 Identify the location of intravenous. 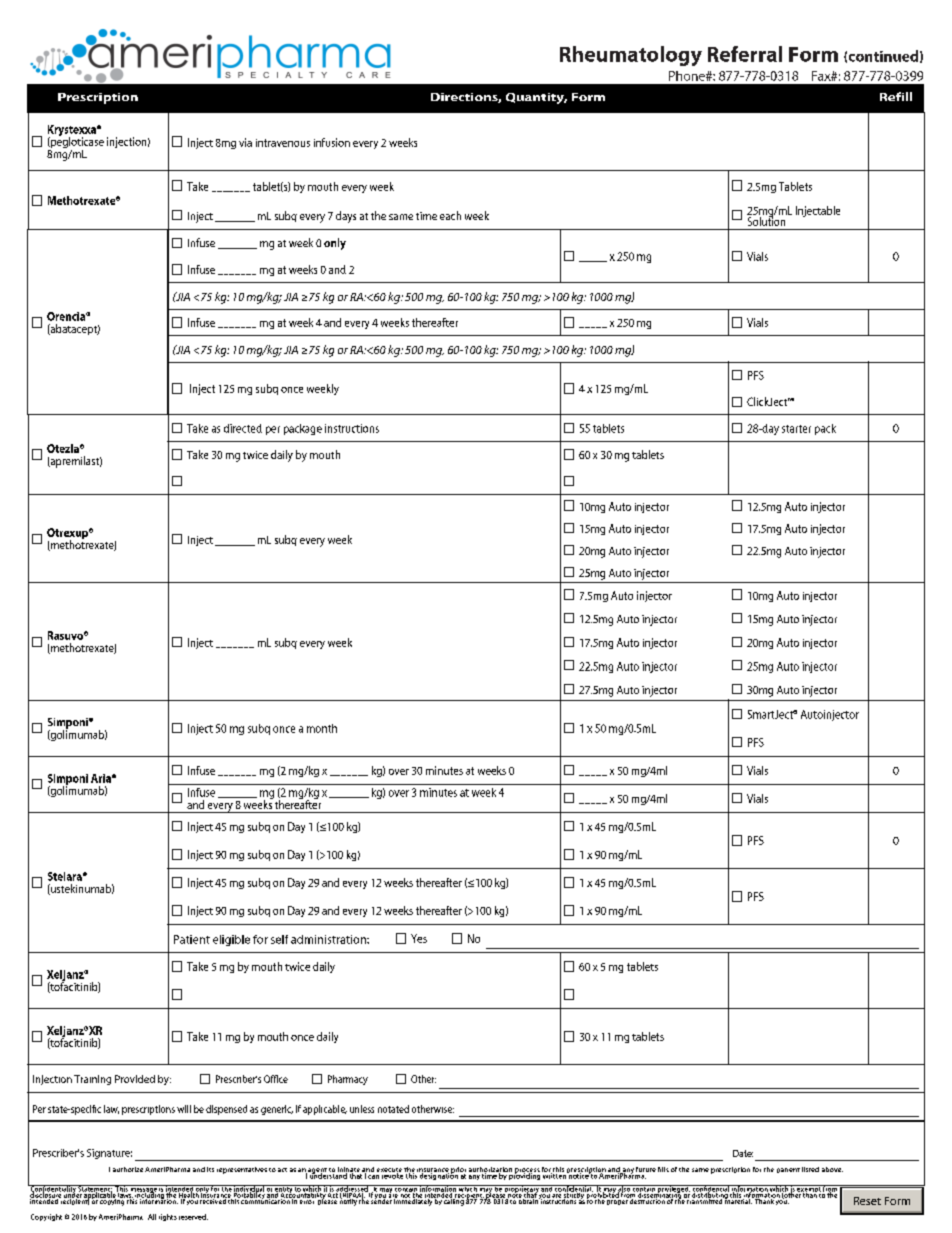
(283, 143).
